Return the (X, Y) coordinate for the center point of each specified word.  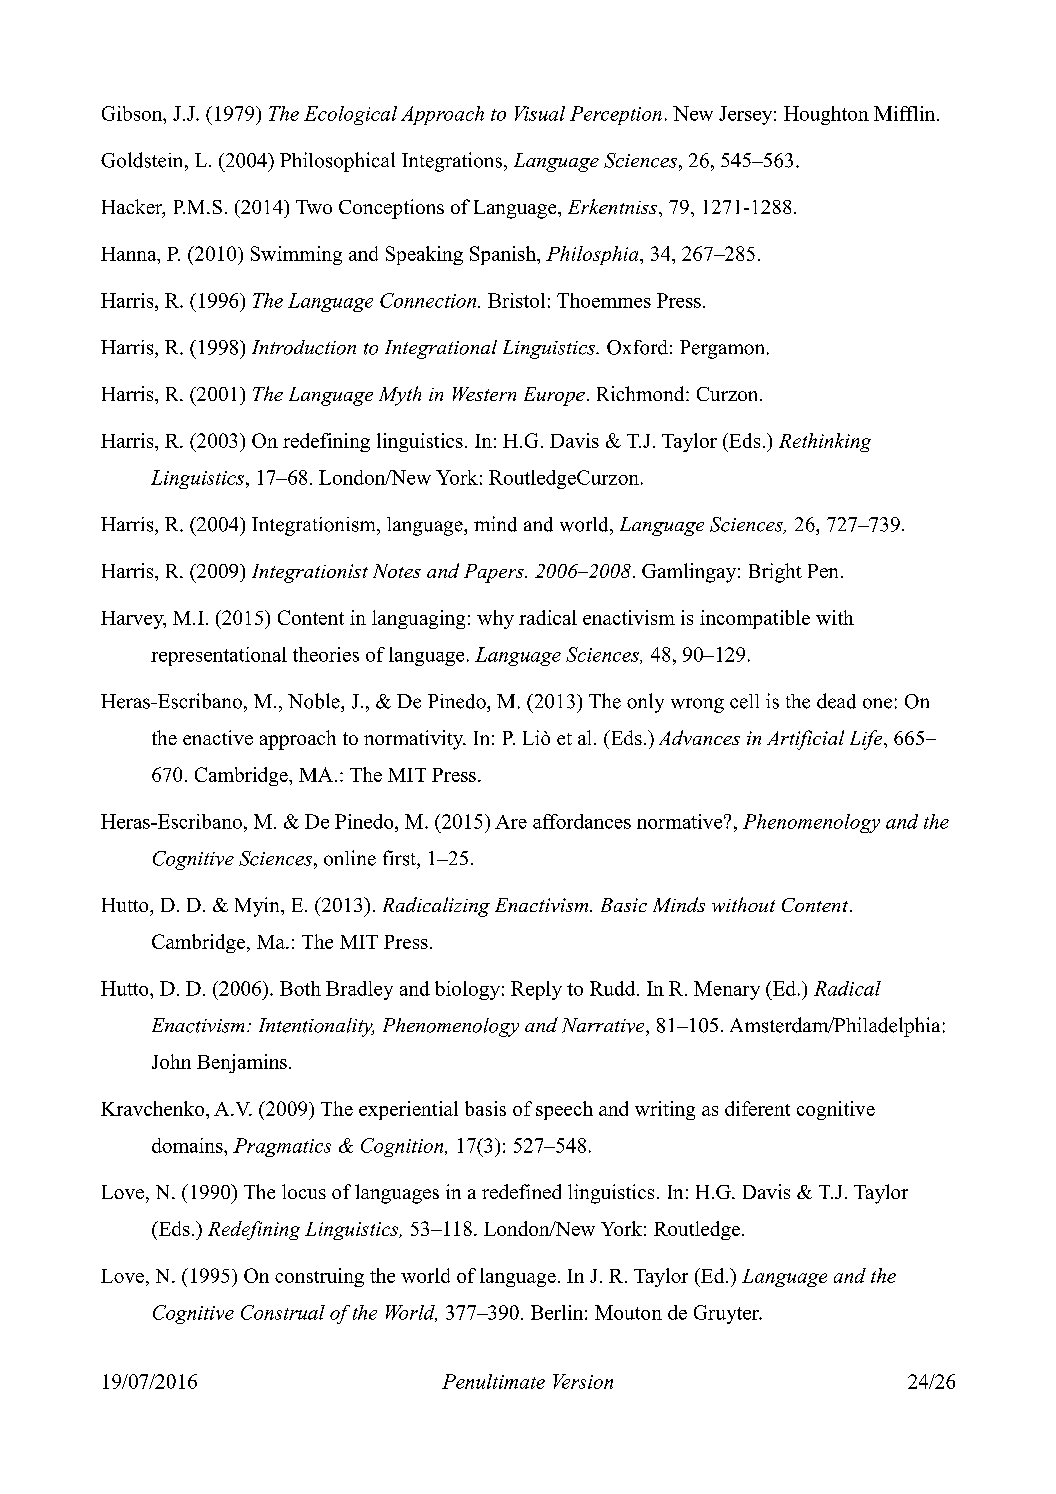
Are (511, 822)
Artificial (805, 740)
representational (219, 656)
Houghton (826, 115)
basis (485, 1108)
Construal (283, 1312)
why (495, 619)
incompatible (755, 619)
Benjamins (242, 1063)
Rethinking (825, 442)
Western (484, 394)
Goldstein (143, 160)
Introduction (304, 347)
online (350, 858)
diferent (757, 1108)
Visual (540, 113)
